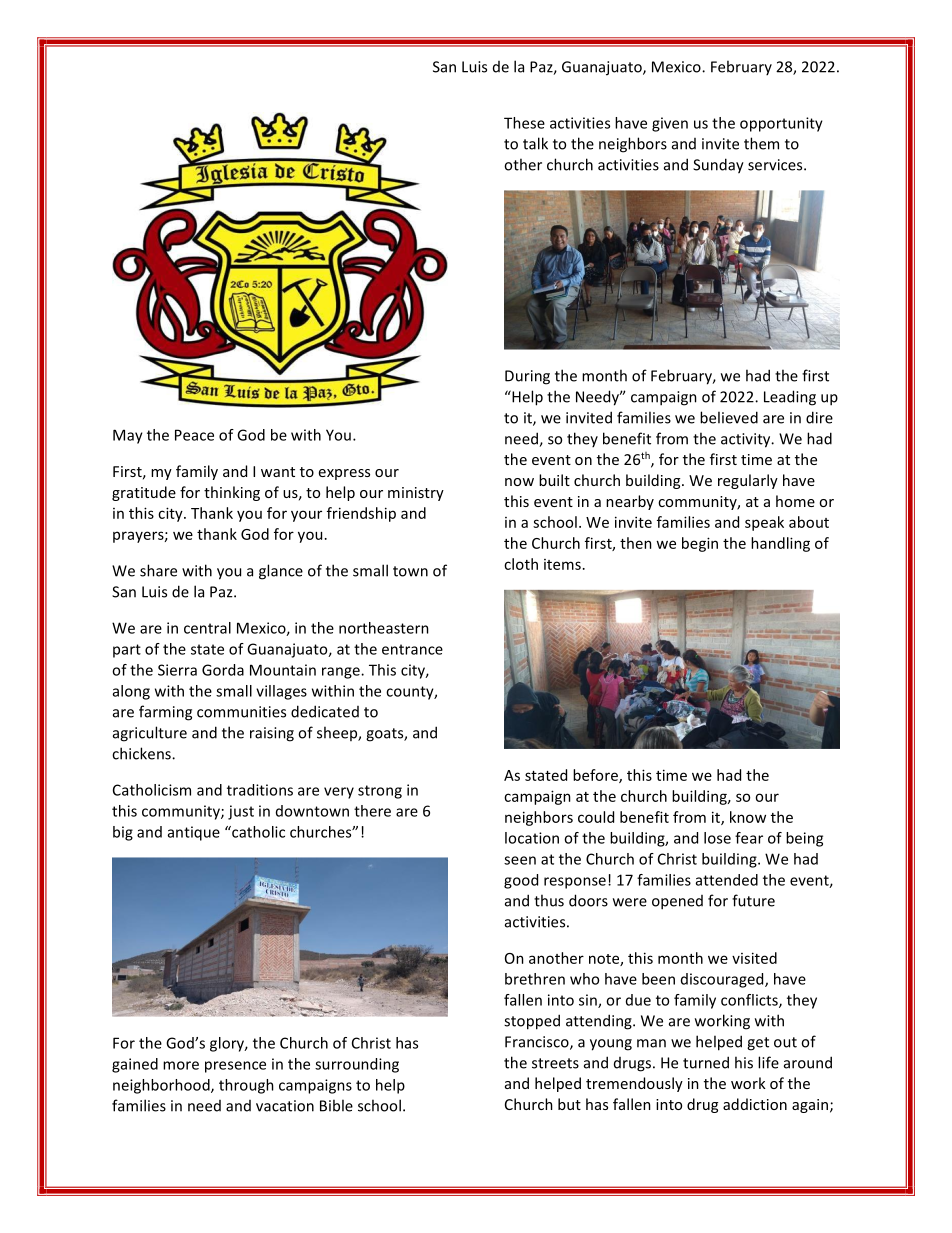 The height and width of the screenshot is (1233, 952). Describe the element at coordinates (555, 1063) in the screenshot. I see `streets` at that location.
